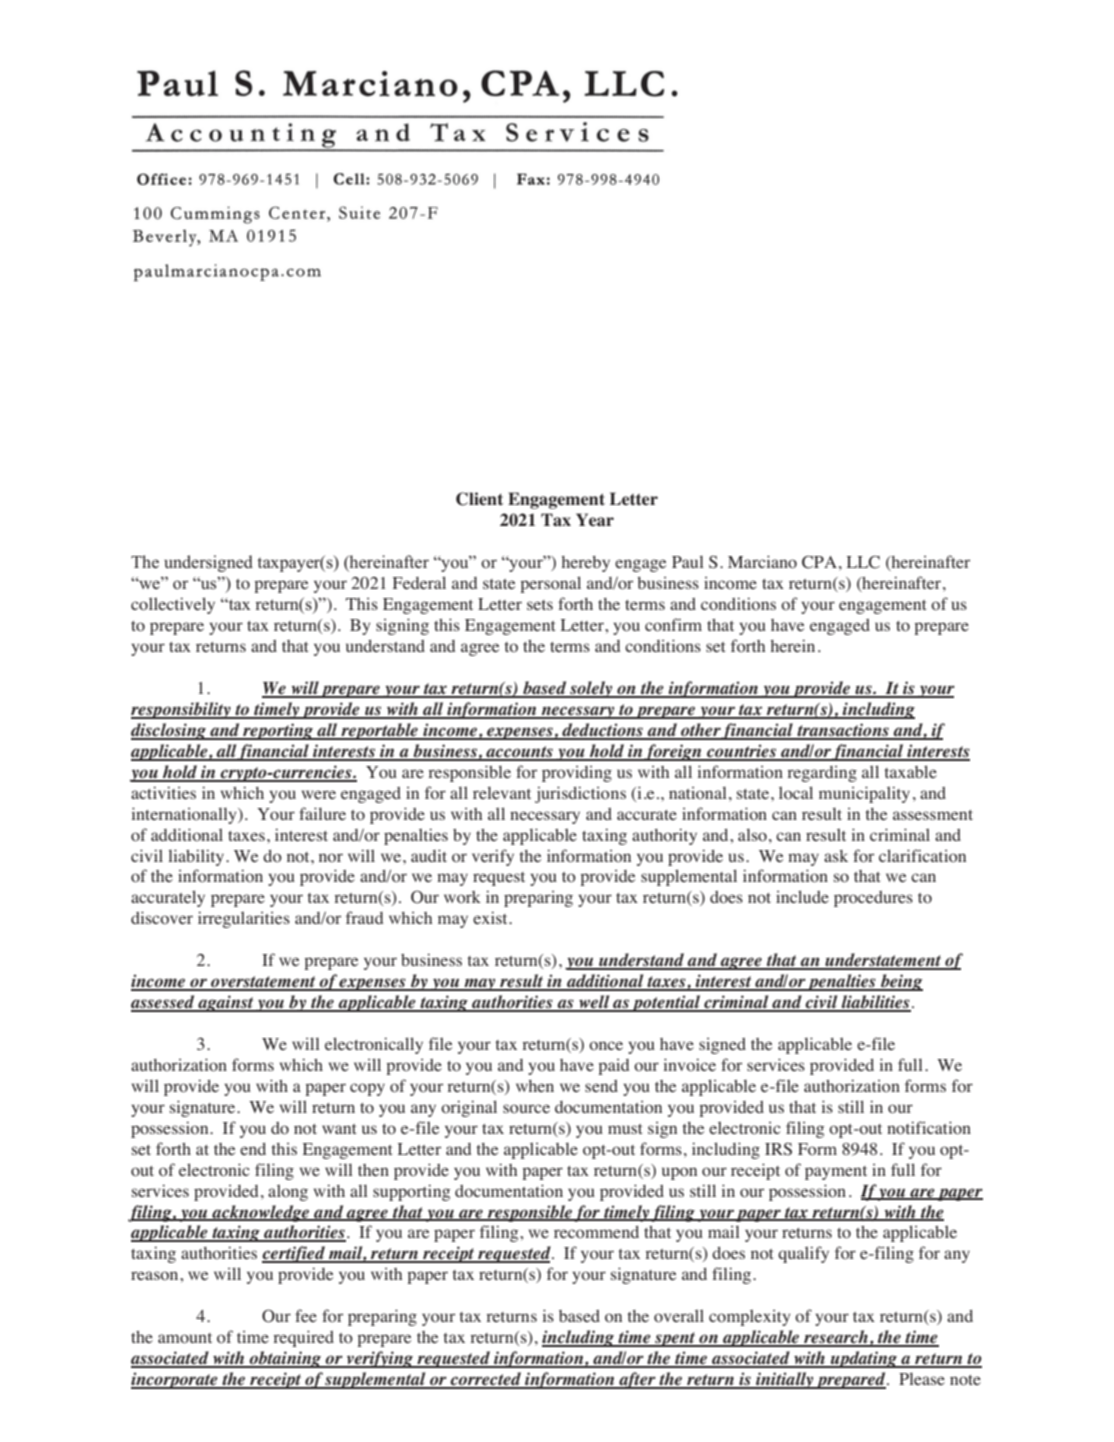 The width and height of the document is (1114, 1442). Describe the element at coordinates (491, 917) in the document. I see `exist` at that location.
